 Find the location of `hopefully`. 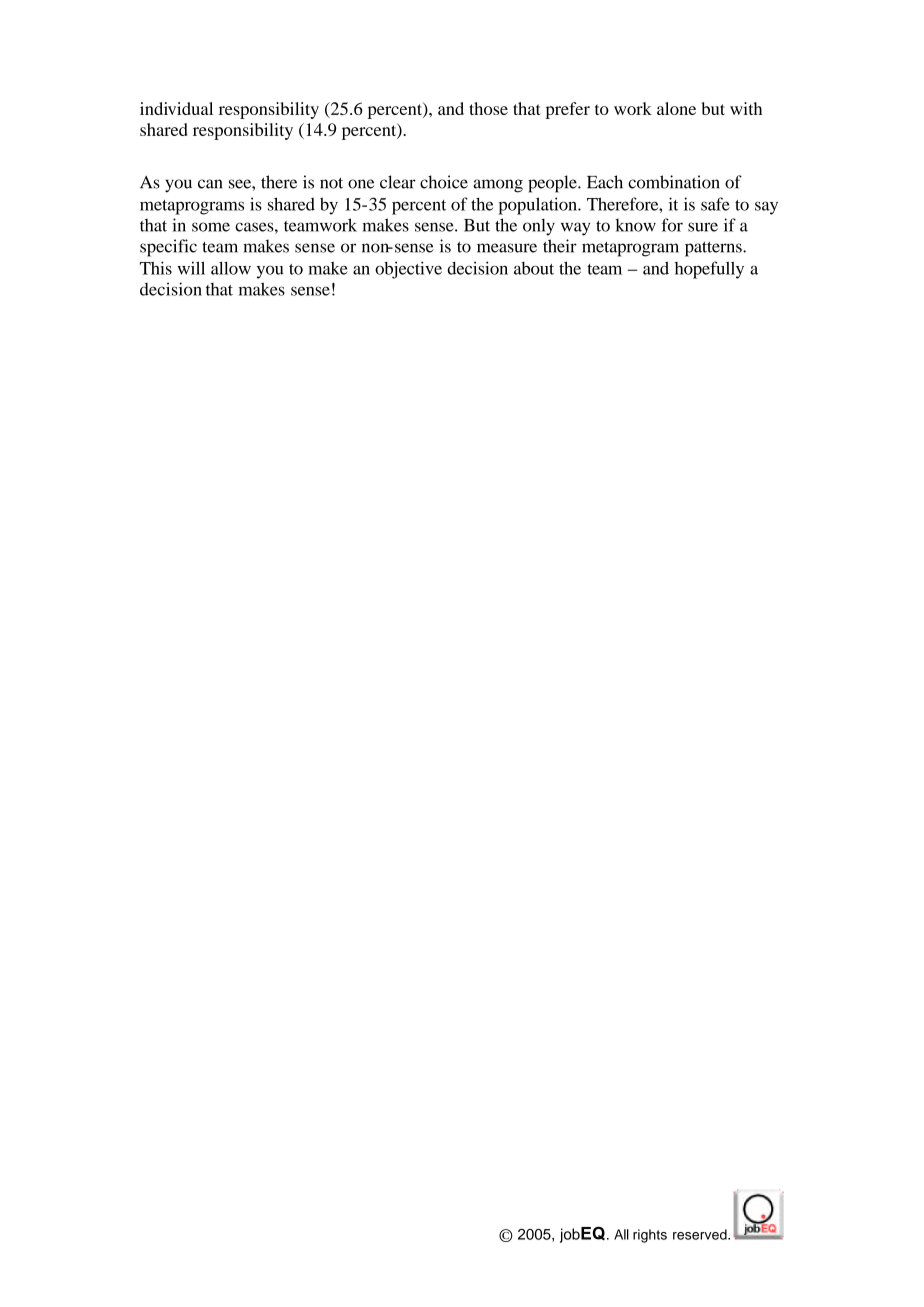

hopefully is located at coordinates (709, 270).
